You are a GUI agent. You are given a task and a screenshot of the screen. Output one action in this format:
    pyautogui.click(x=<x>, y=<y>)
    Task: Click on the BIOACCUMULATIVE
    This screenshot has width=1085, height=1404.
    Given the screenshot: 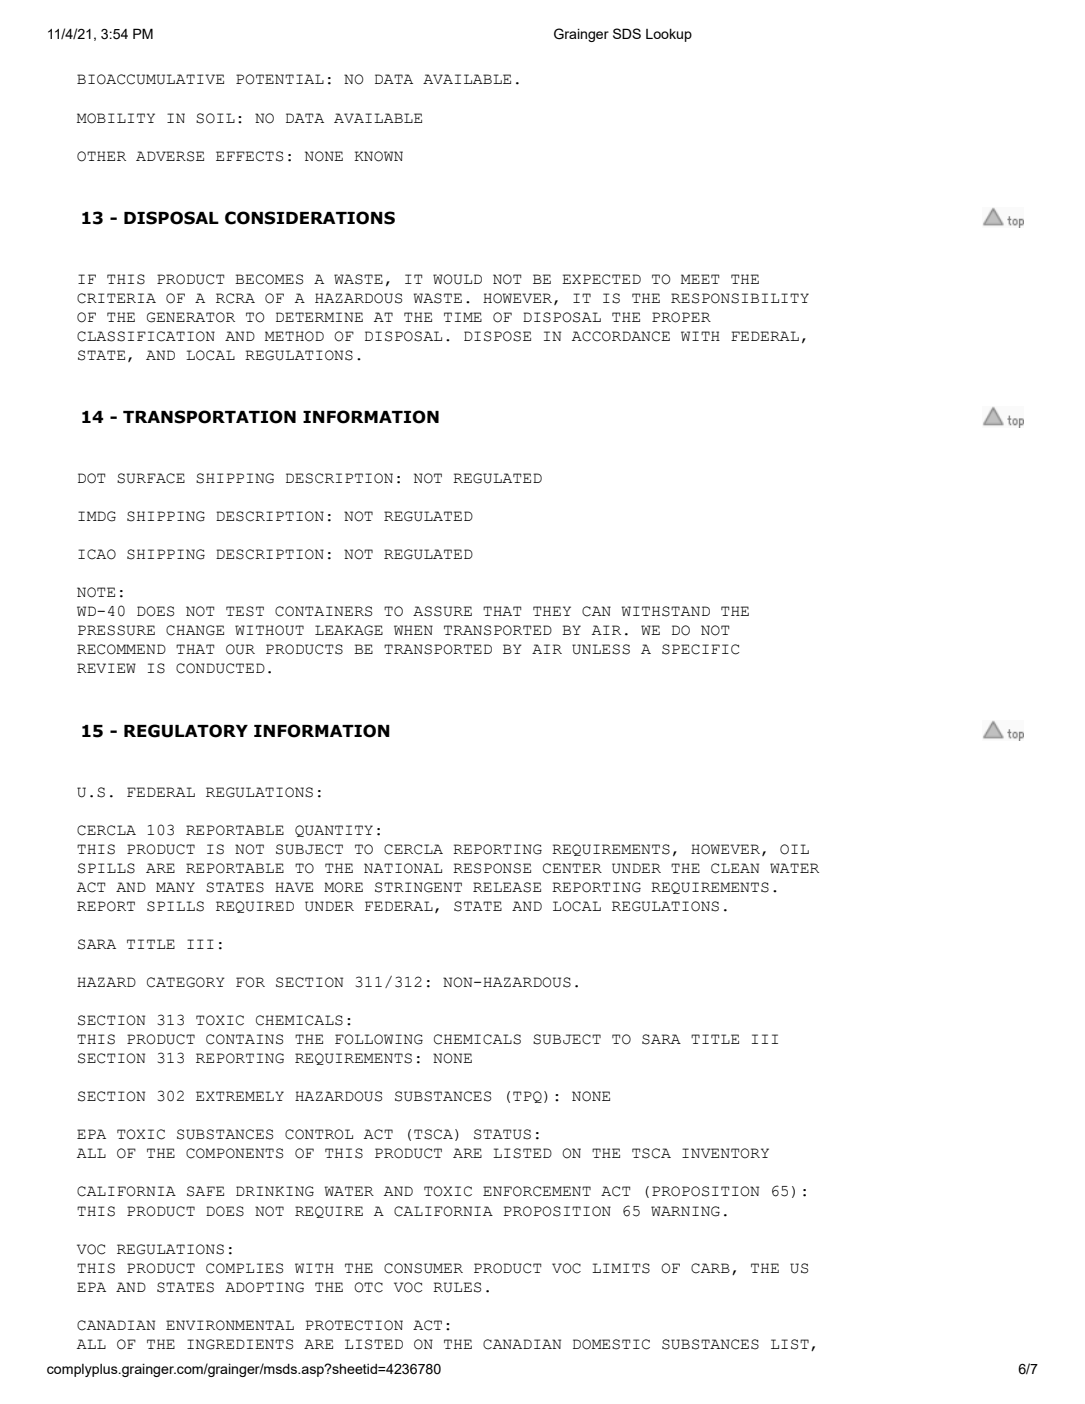 What is the action you would take?
    pyautogui.click(x=150, y=79)
